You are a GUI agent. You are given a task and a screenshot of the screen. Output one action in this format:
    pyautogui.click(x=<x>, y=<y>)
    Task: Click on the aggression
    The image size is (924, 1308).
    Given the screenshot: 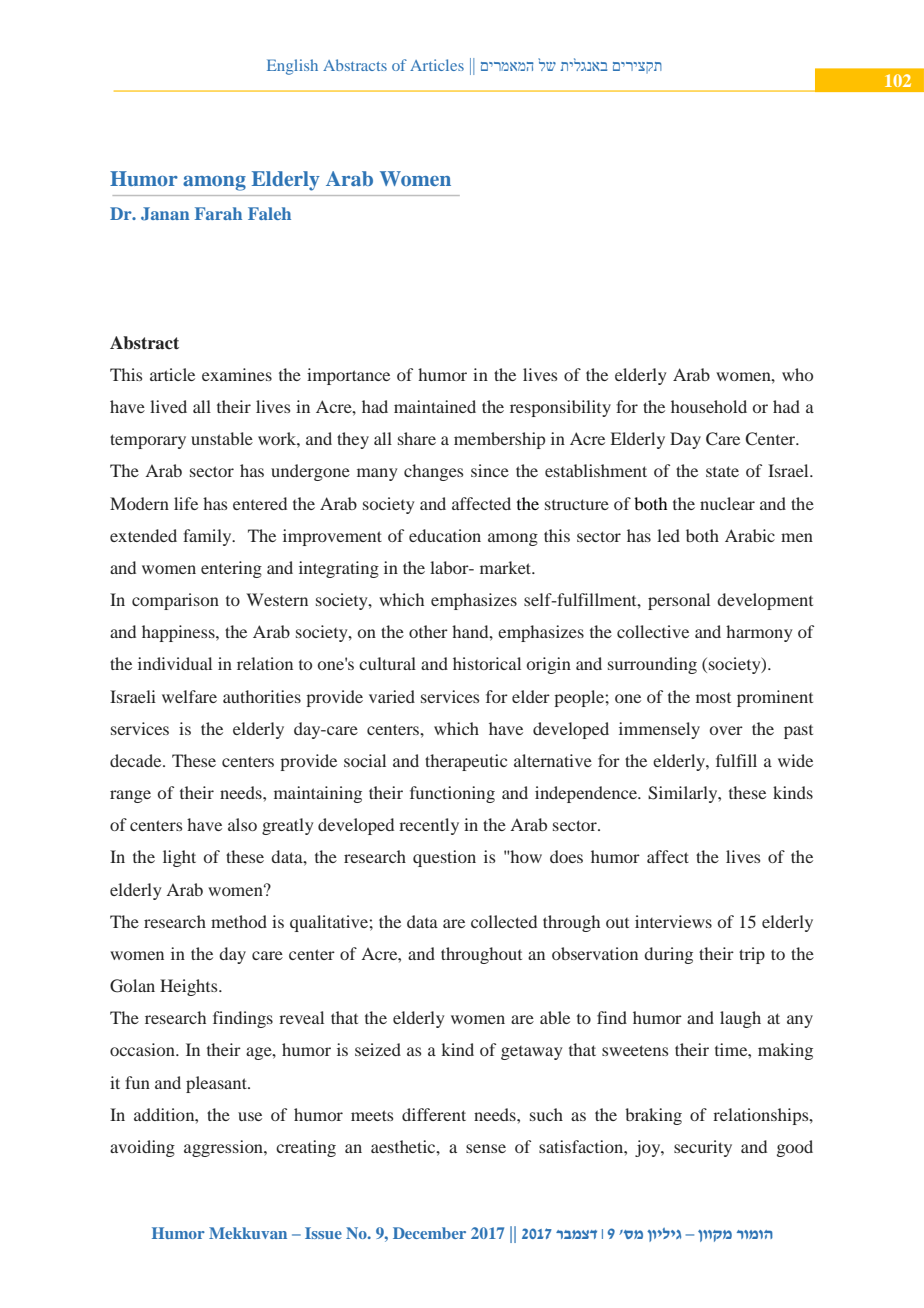 What is the action you would take?
    pyautogui.click(x=224, y=1148)
